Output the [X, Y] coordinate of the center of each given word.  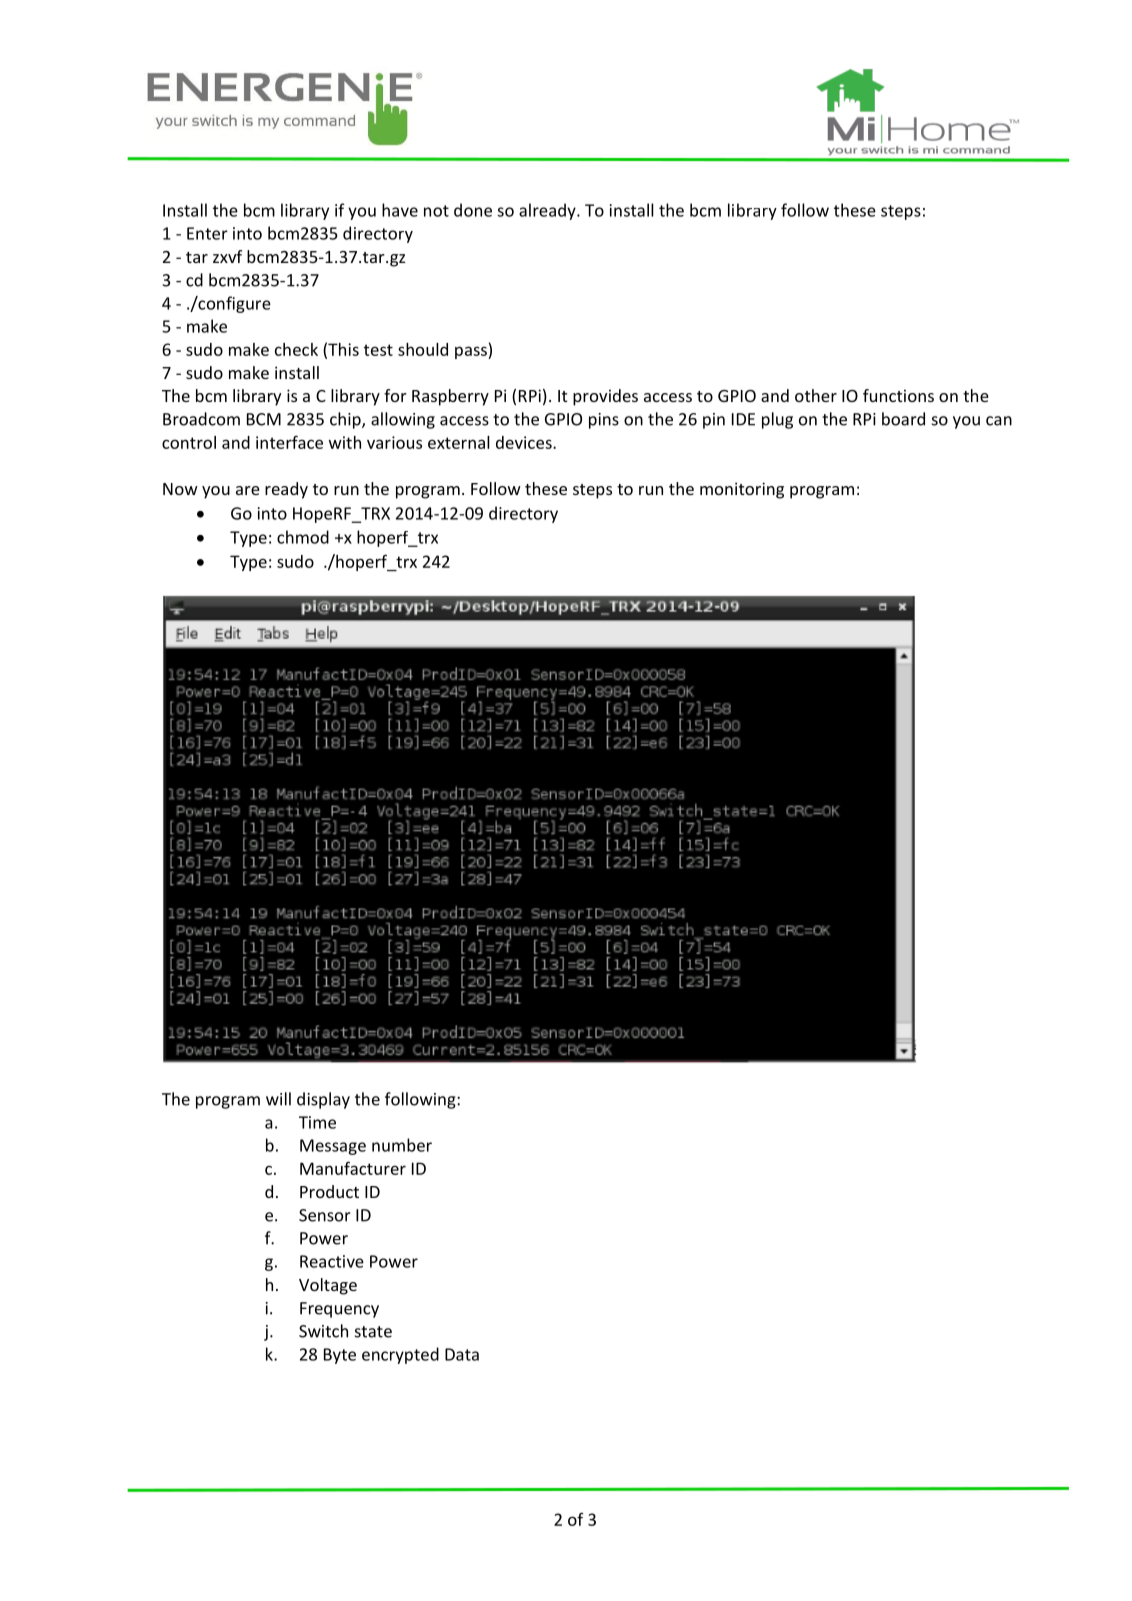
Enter [207, 233]
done [473, 210]
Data [462, 1354]
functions [898, 395]
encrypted [400, 1355]
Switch [323, 1331]
